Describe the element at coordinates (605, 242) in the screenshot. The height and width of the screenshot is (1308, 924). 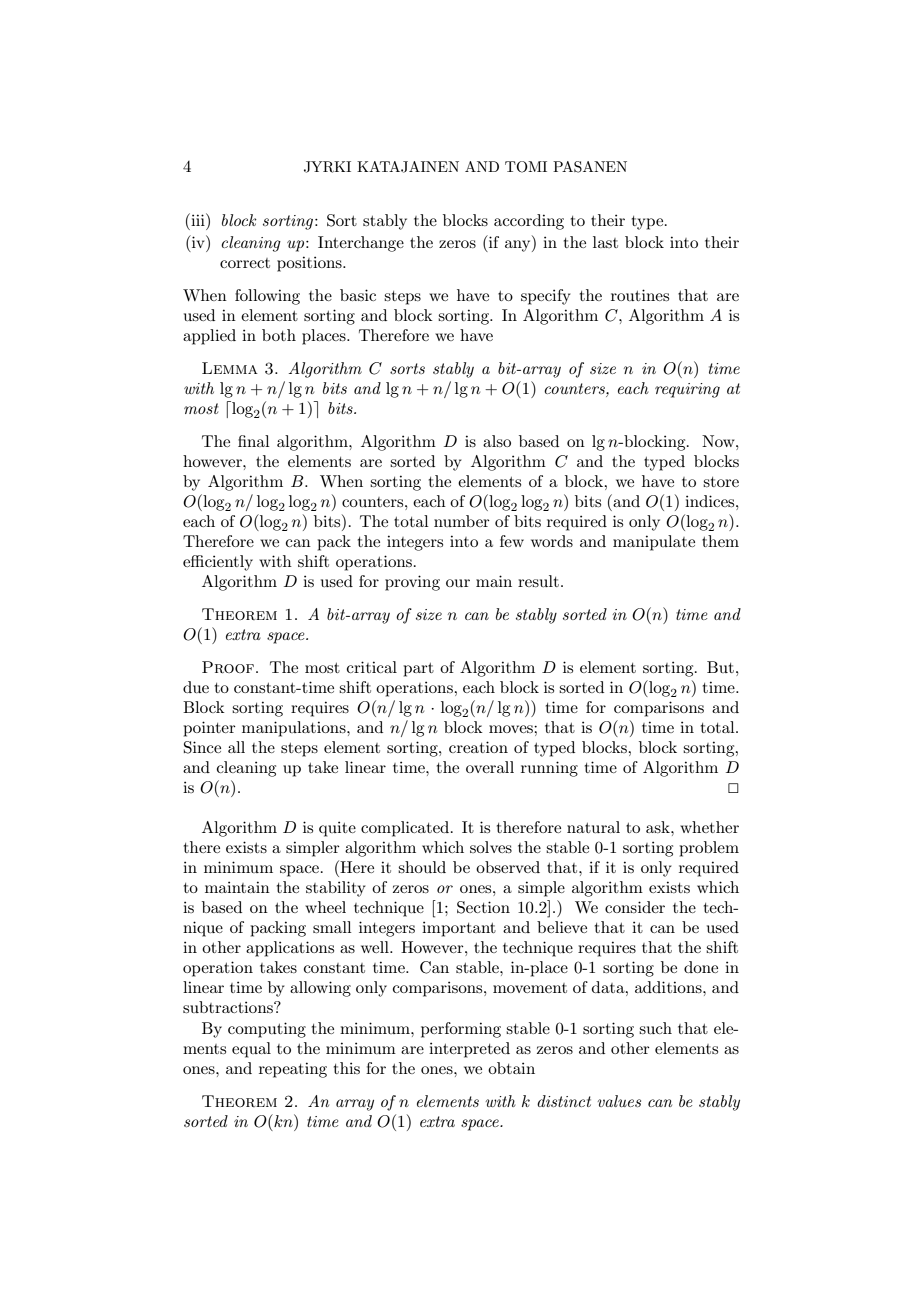
I see `last` at that location.
